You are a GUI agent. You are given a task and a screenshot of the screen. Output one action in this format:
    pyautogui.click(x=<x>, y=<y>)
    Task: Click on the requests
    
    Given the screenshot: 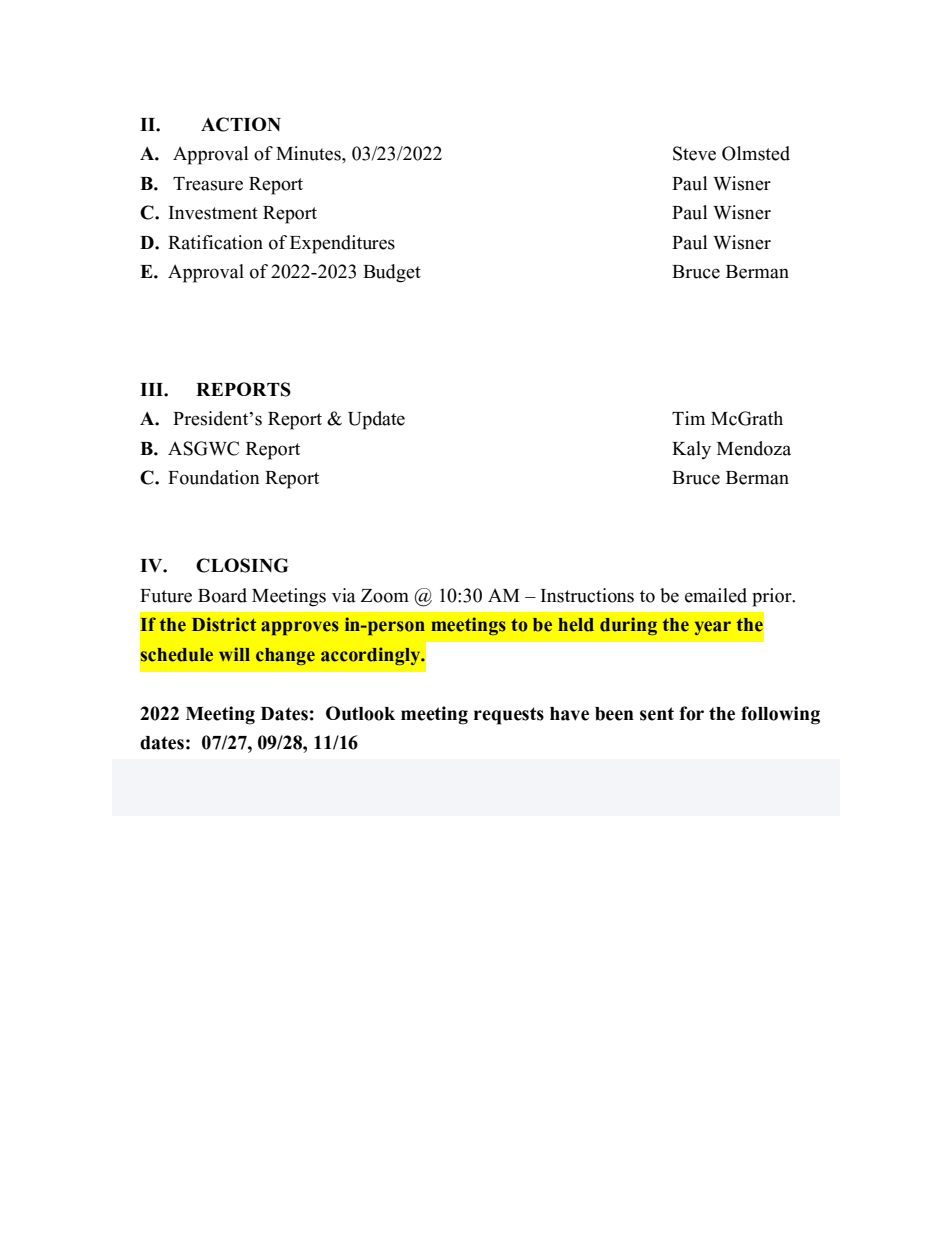 What is the action you would take?
    pyautogui.click(x=509, y=716)
